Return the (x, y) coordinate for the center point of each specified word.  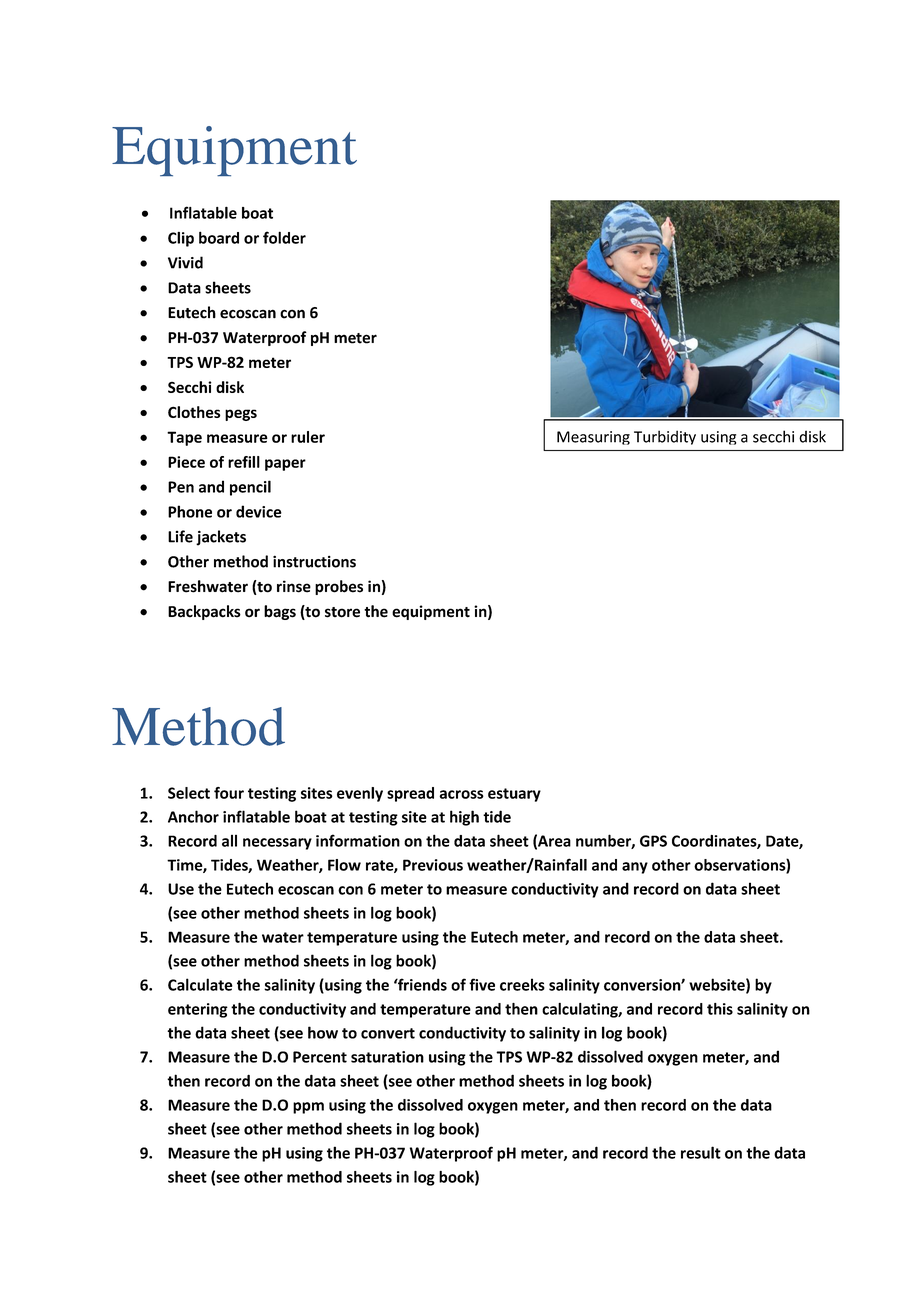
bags (280, 612)
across (461, 794)
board (219, 237)
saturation (387, 1057)
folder (284, 237)
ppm (308, 1108)
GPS (653, 841)
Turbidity (665, 437)
